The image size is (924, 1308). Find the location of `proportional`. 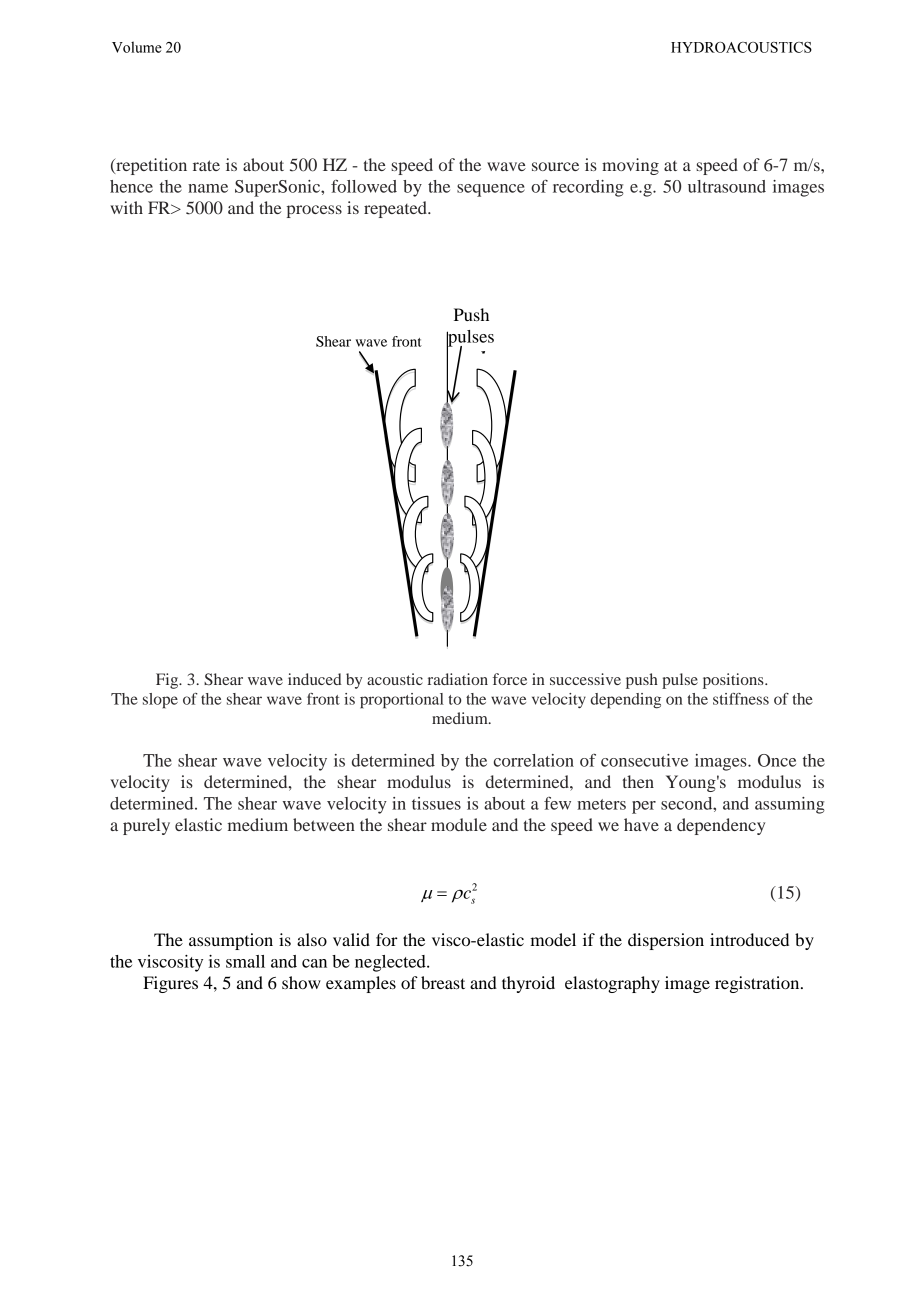

proportional is located at coordinates (402, 701).
